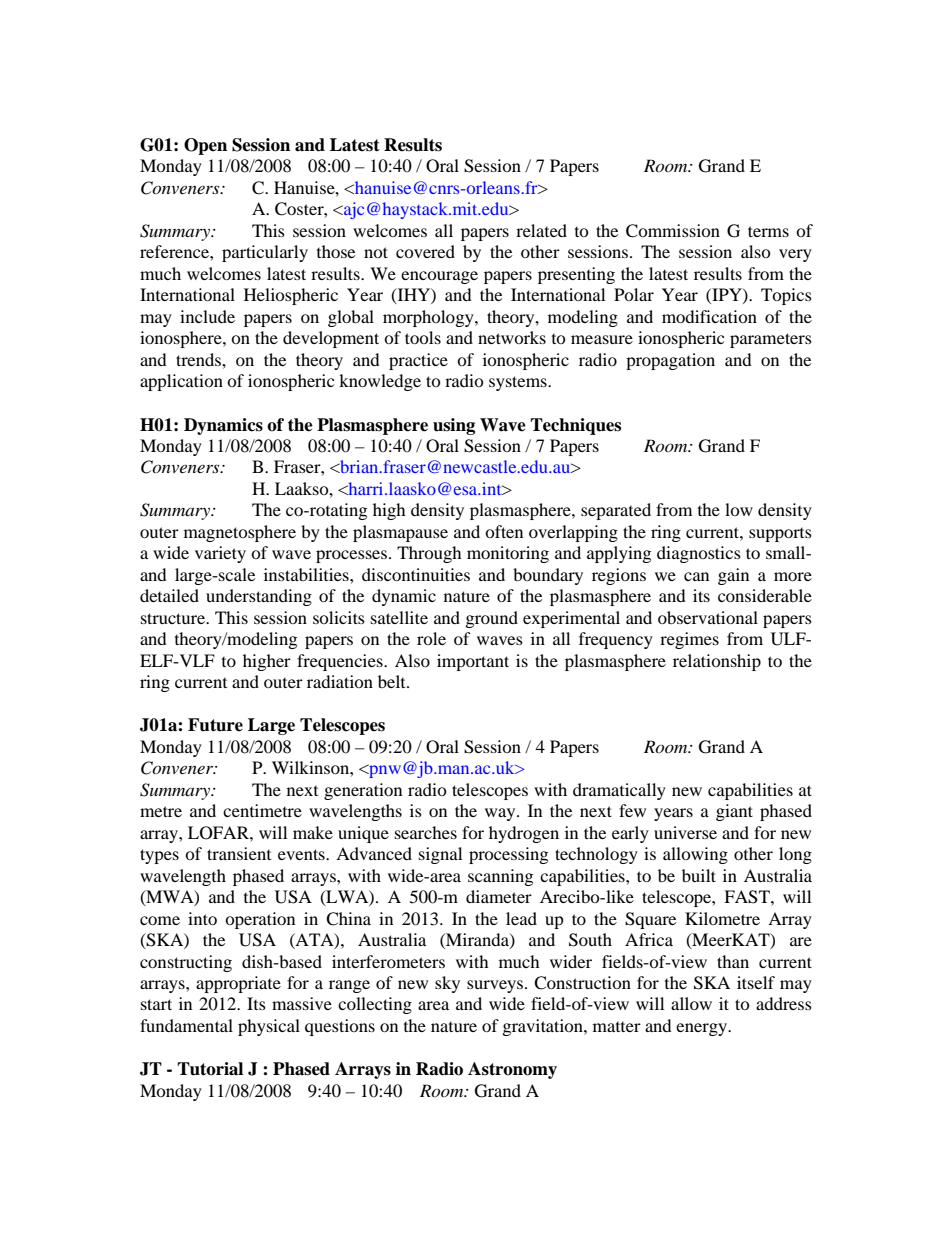 The height and width of the image is (1233, 952). What do you see at coordinates (541, 230) in the image?
I see `related` at bounding box center [541, 230].
